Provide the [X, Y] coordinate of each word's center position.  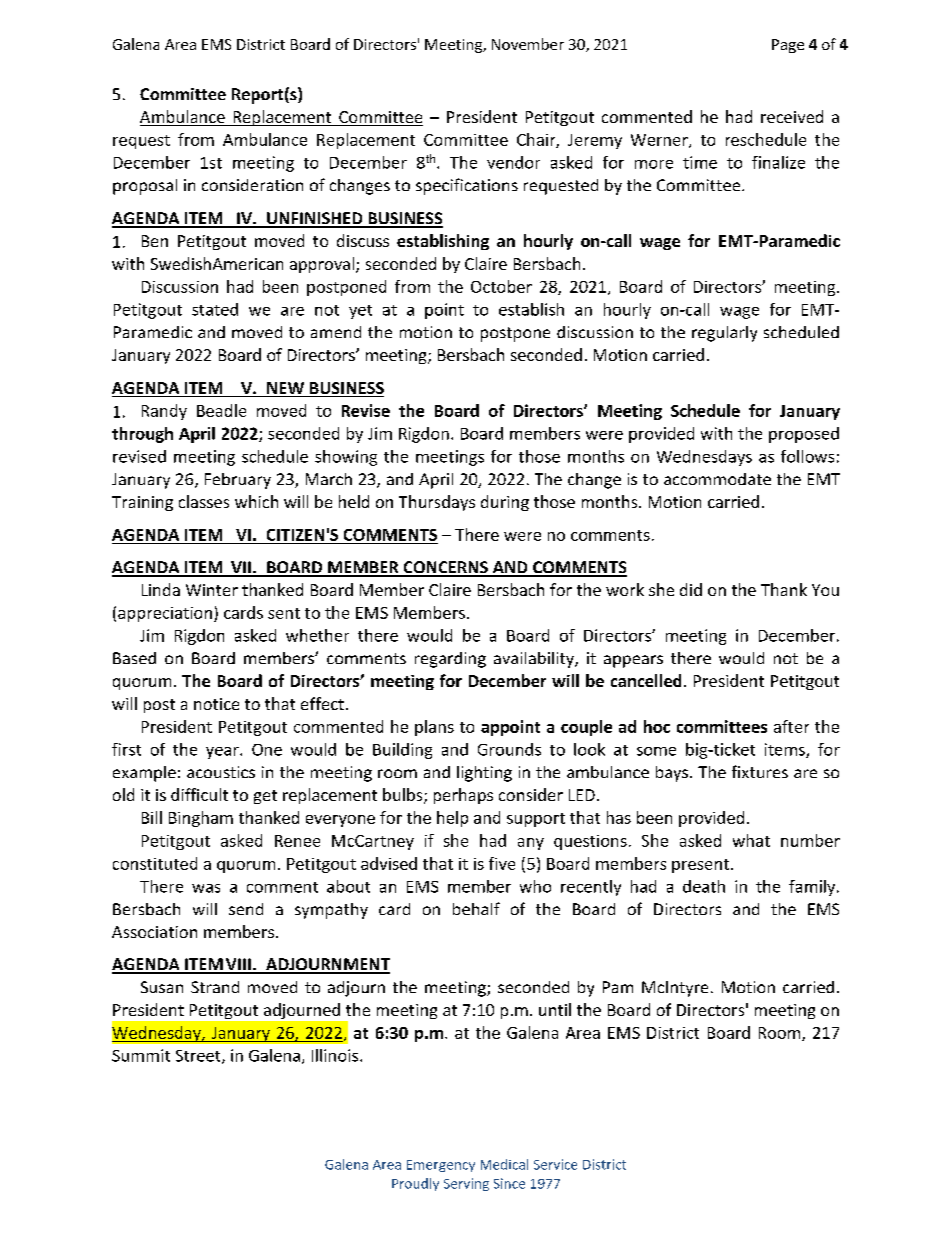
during [505, 503]
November [528, 44]
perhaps [463, 796]
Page [788, 46]
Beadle [221, 410]
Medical [504, 1164]
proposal [145, 187]
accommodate [717, 479]
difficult [199, 794]
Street [199, 1057]
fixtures [760, 771]
